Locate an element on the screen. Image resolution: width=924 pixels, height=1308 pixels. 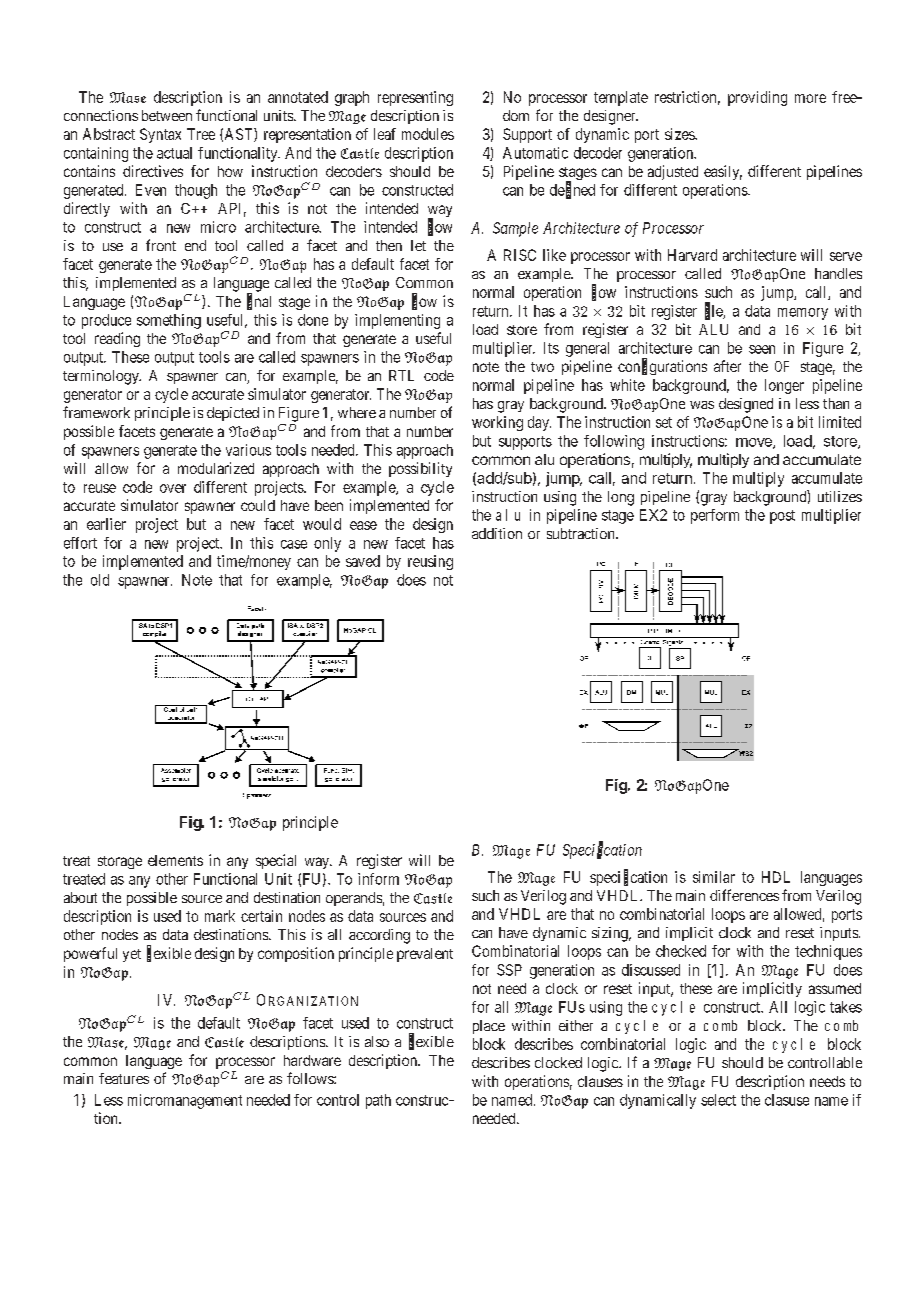
Syntax is located at coordinates (160, 135).
